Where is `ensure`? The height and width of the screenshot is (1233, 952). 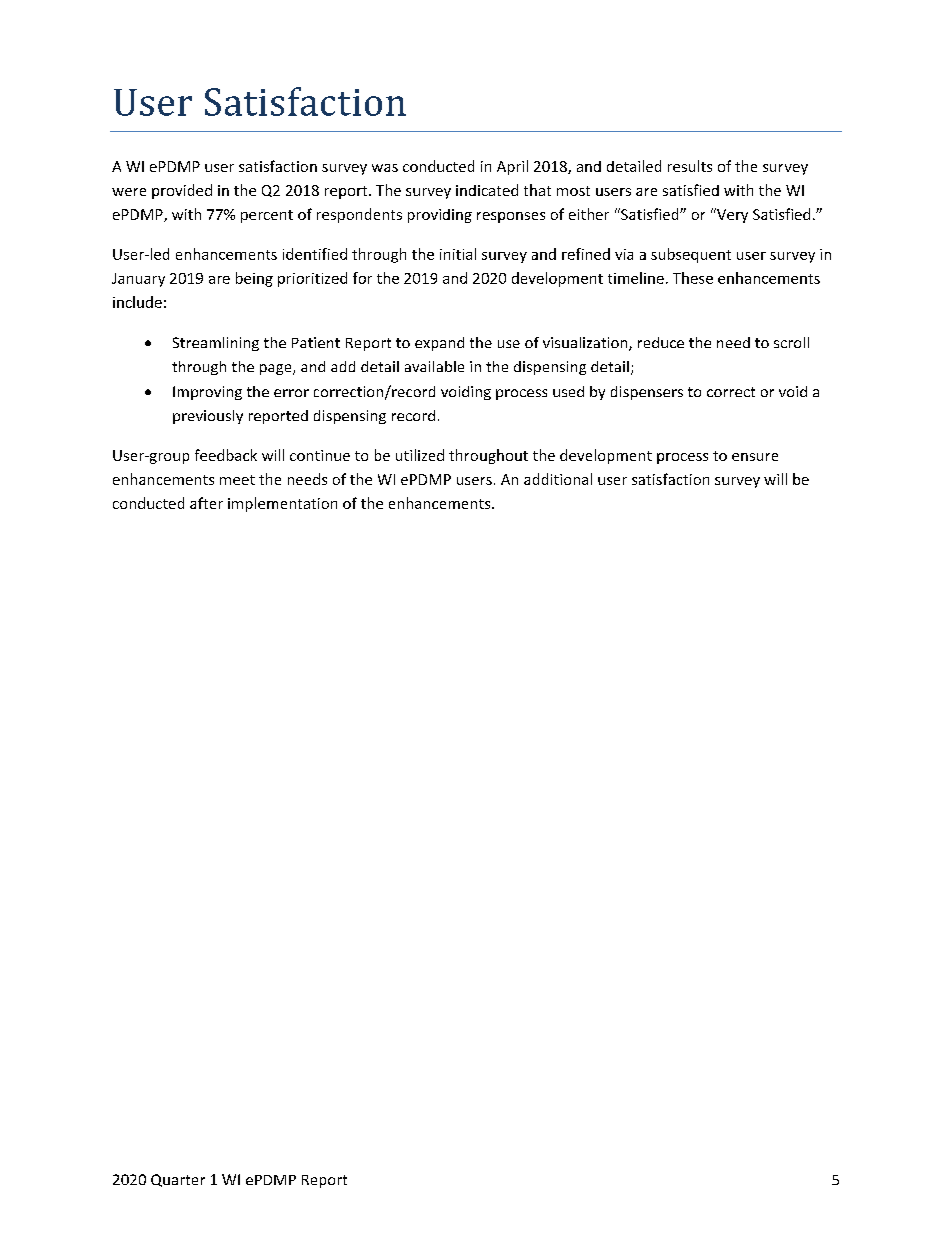 ensure is located at coordinates (755, 457).
